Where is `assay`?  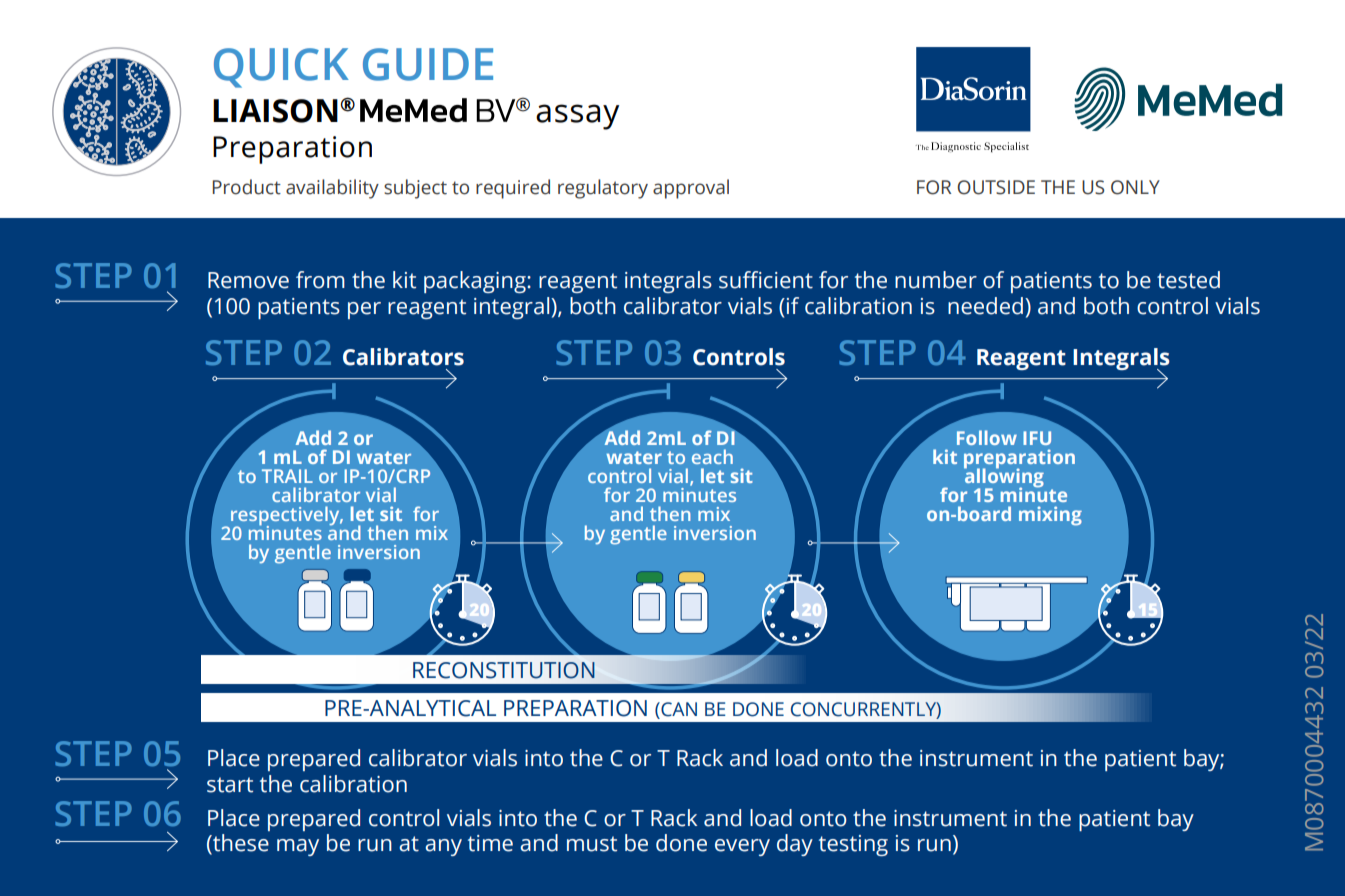
assay is located at coordinates (577, 117).
